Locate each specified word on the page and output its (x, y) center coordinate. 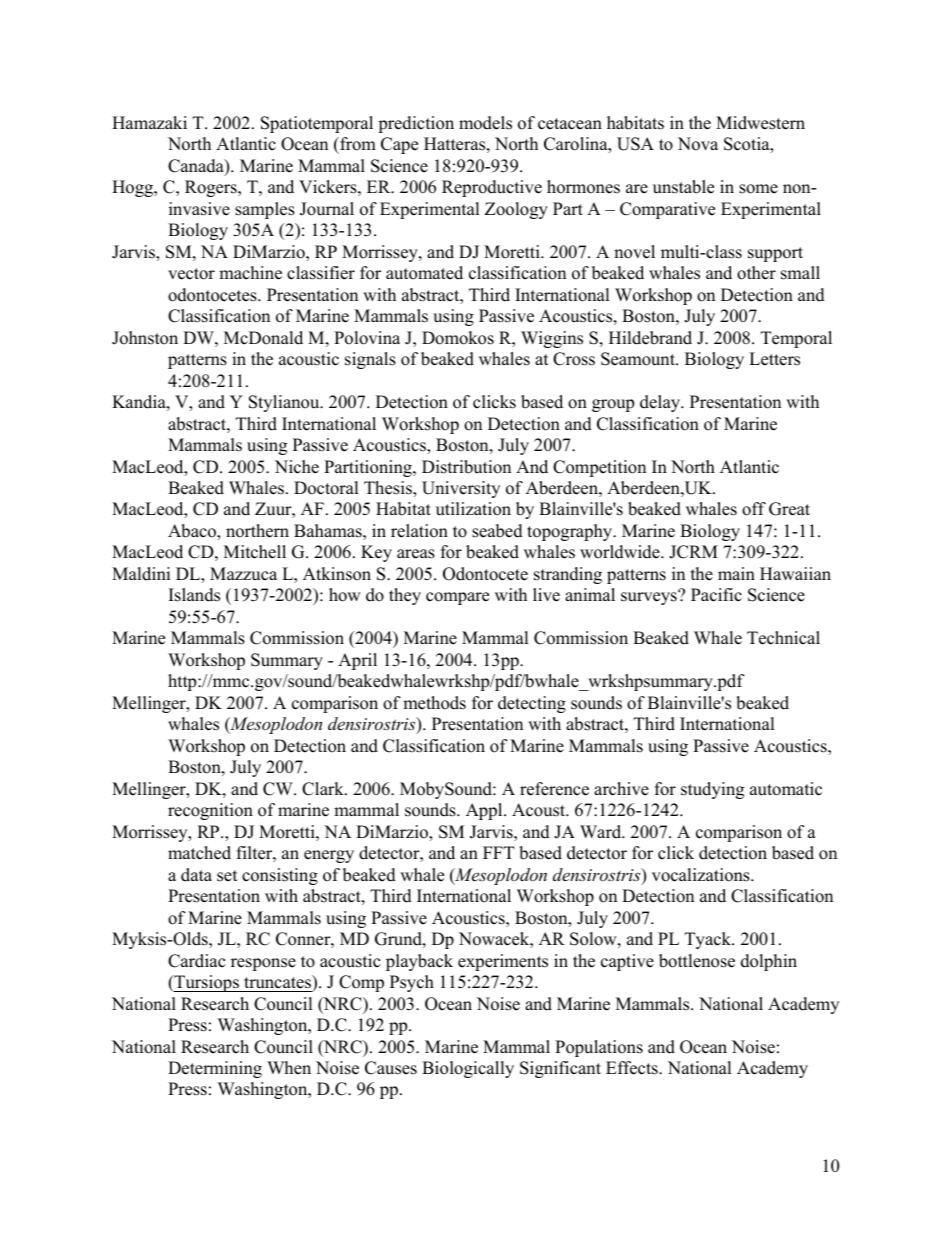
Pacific (716, 595)
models (485, 123)
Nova (698, 144)
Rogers (212, 188)
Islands (194, 595)
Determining (215, 1069)
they (405, 596)
